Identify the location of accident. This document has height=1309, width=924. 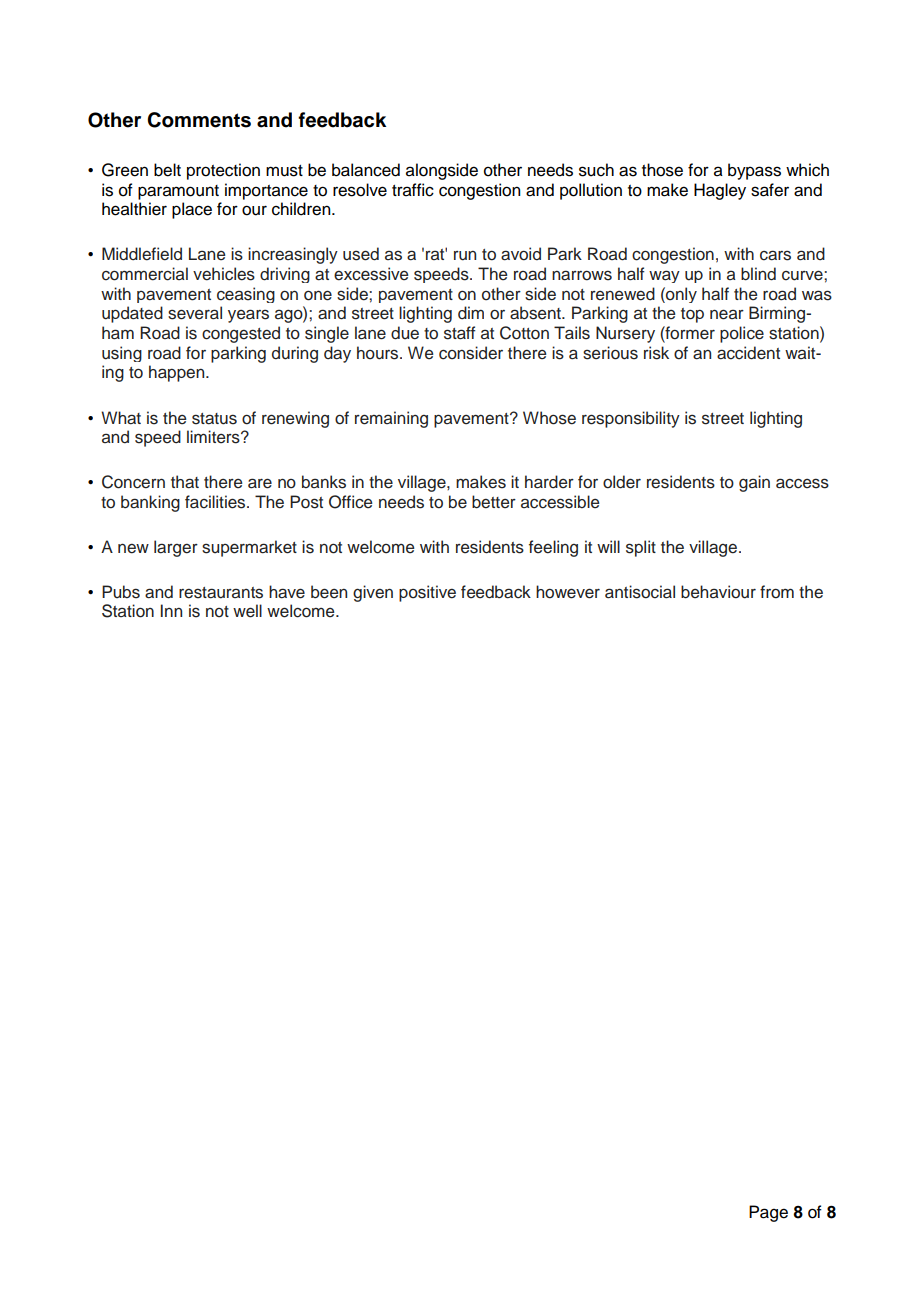
(748, 353).
